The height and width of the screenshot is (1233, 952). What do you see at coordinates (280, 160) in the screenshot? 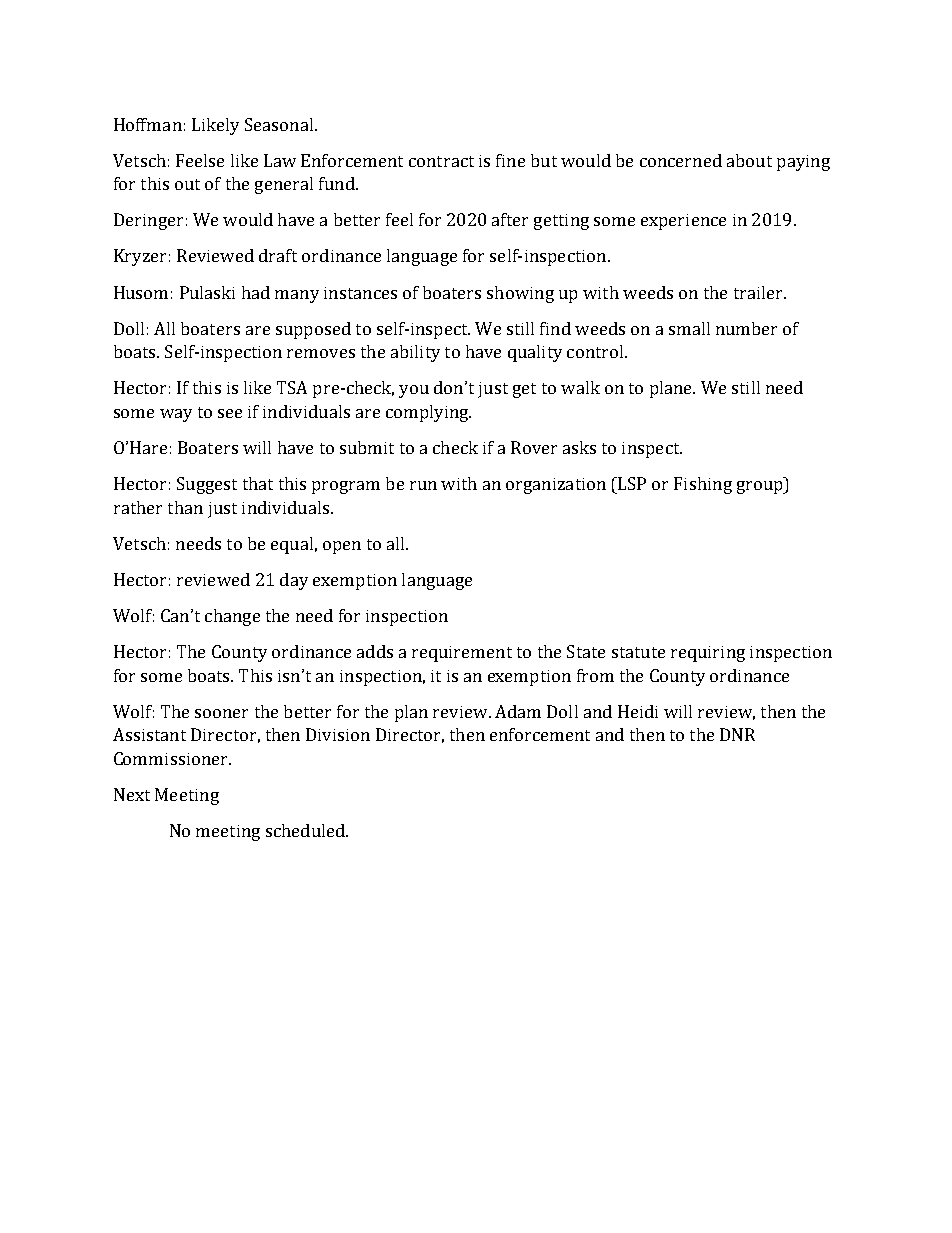
I see `Law` at bounding box center [280, 160].
